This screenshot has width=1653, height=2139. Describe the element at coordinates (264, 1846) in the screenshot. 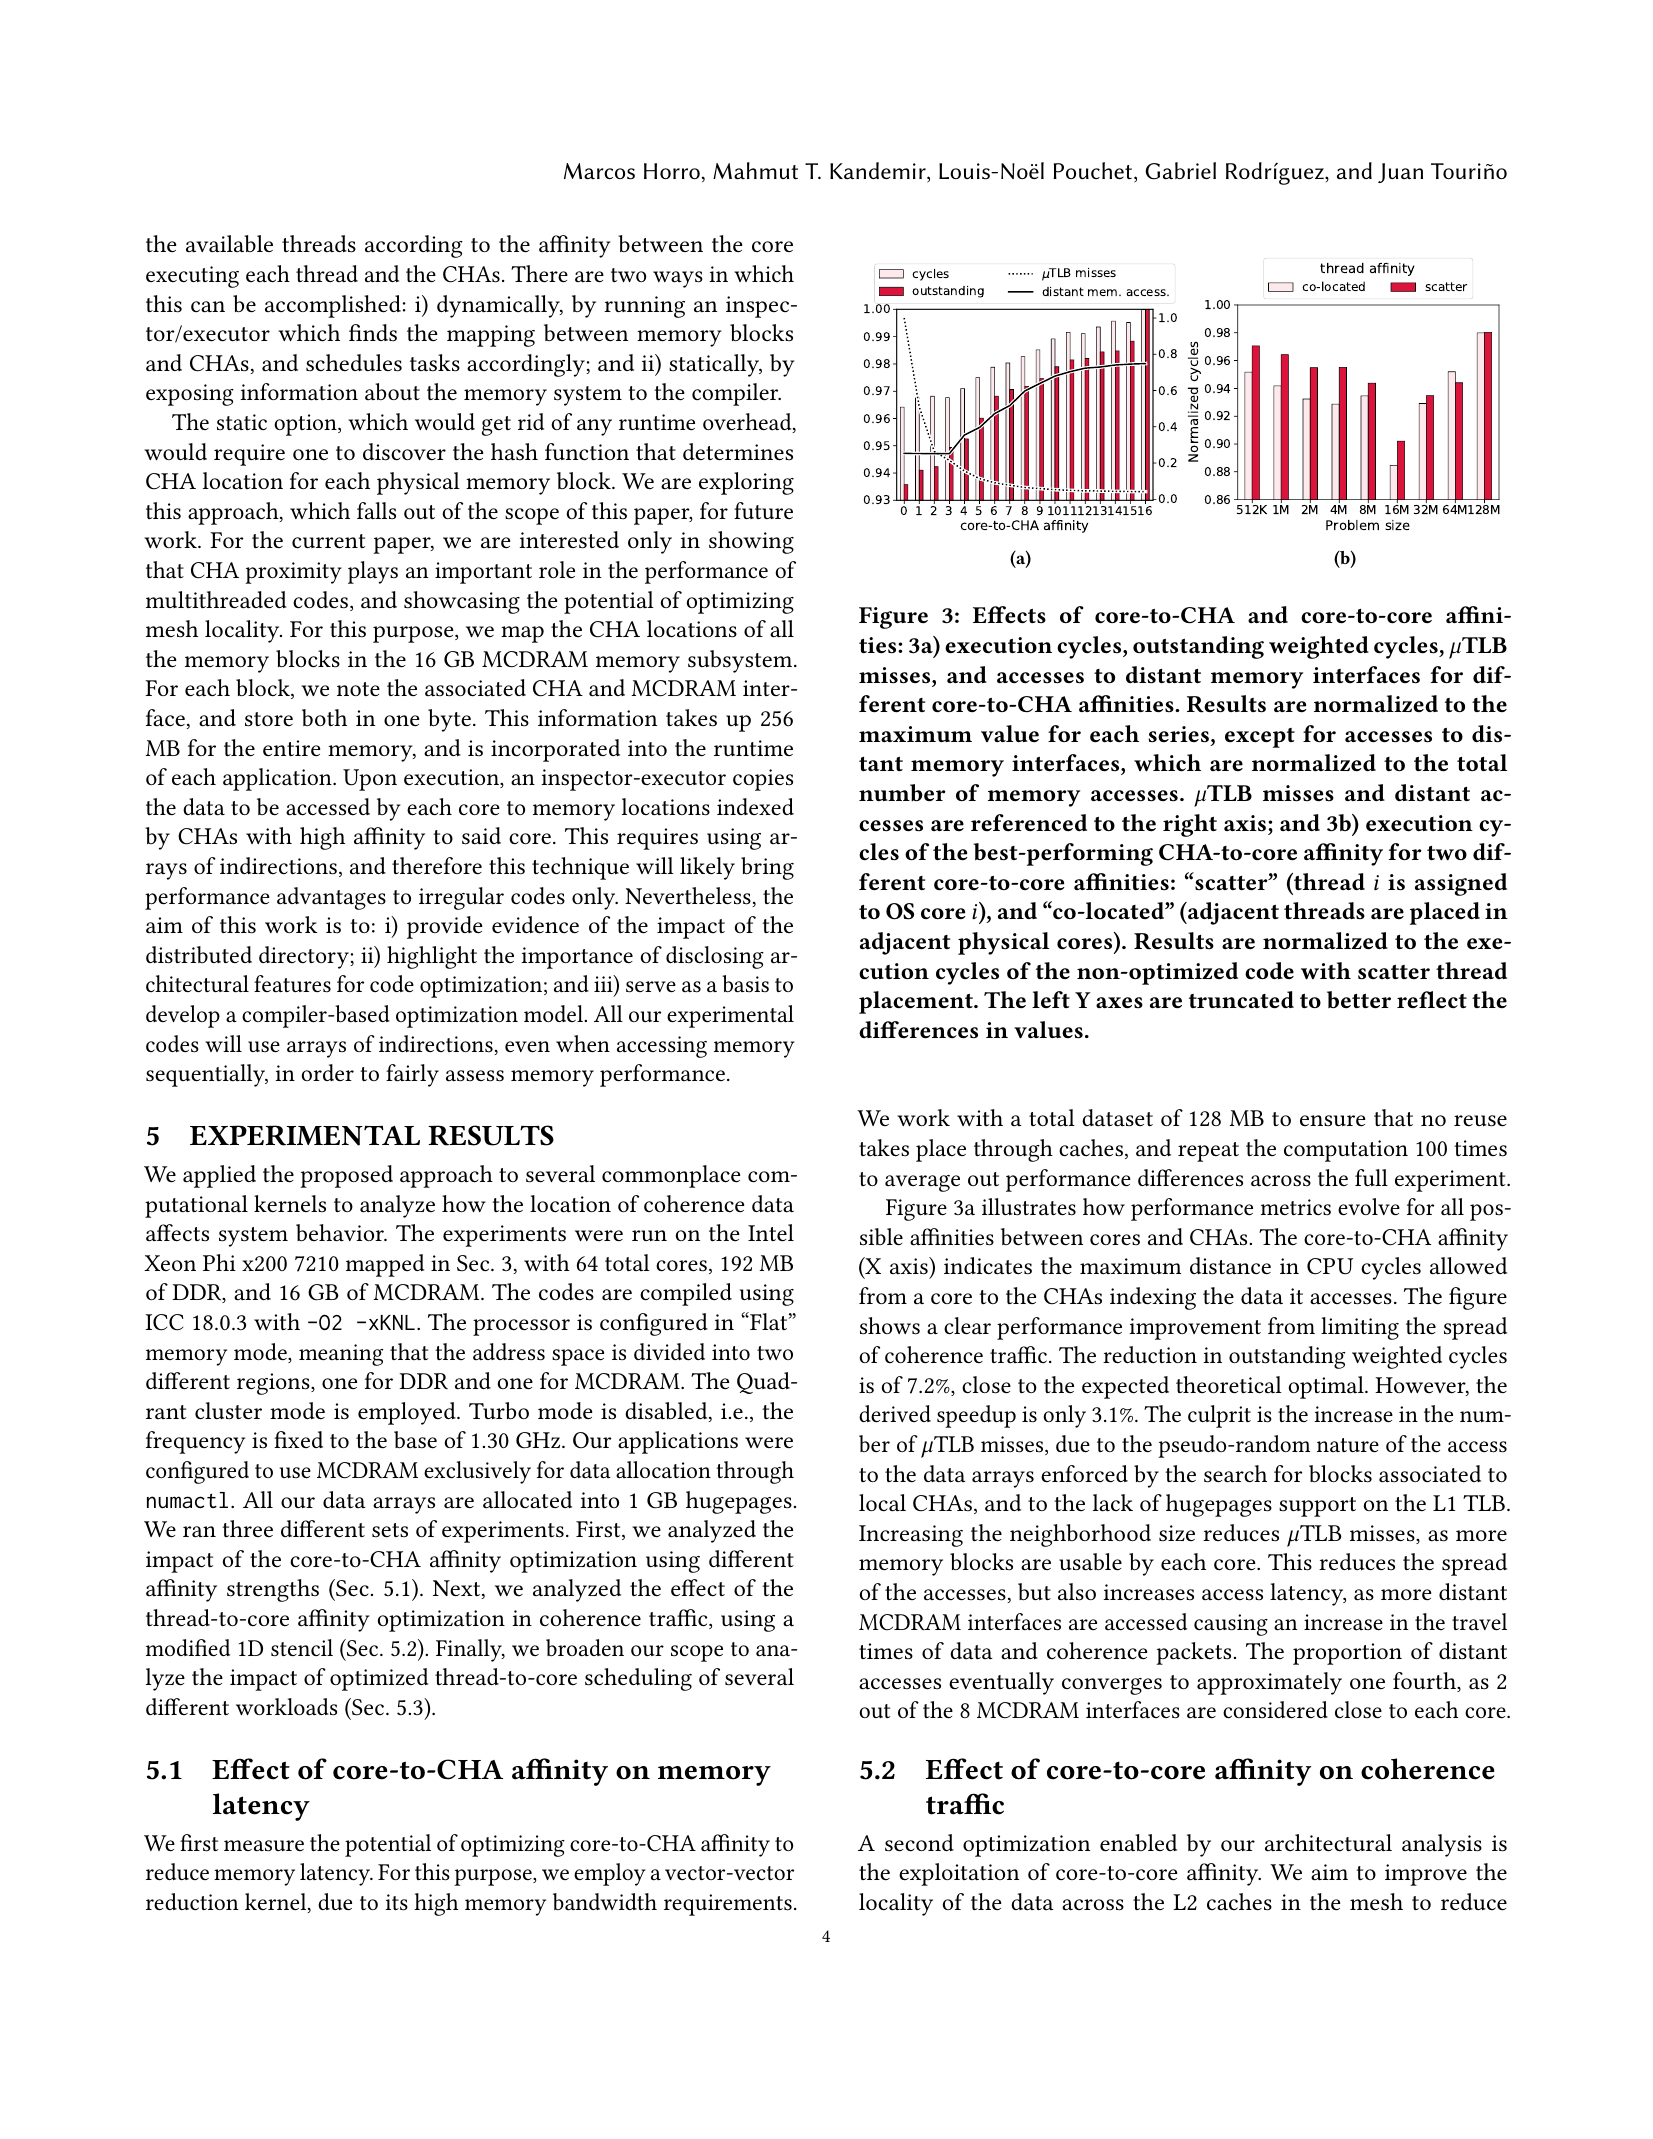

I see `measure` at that location.
